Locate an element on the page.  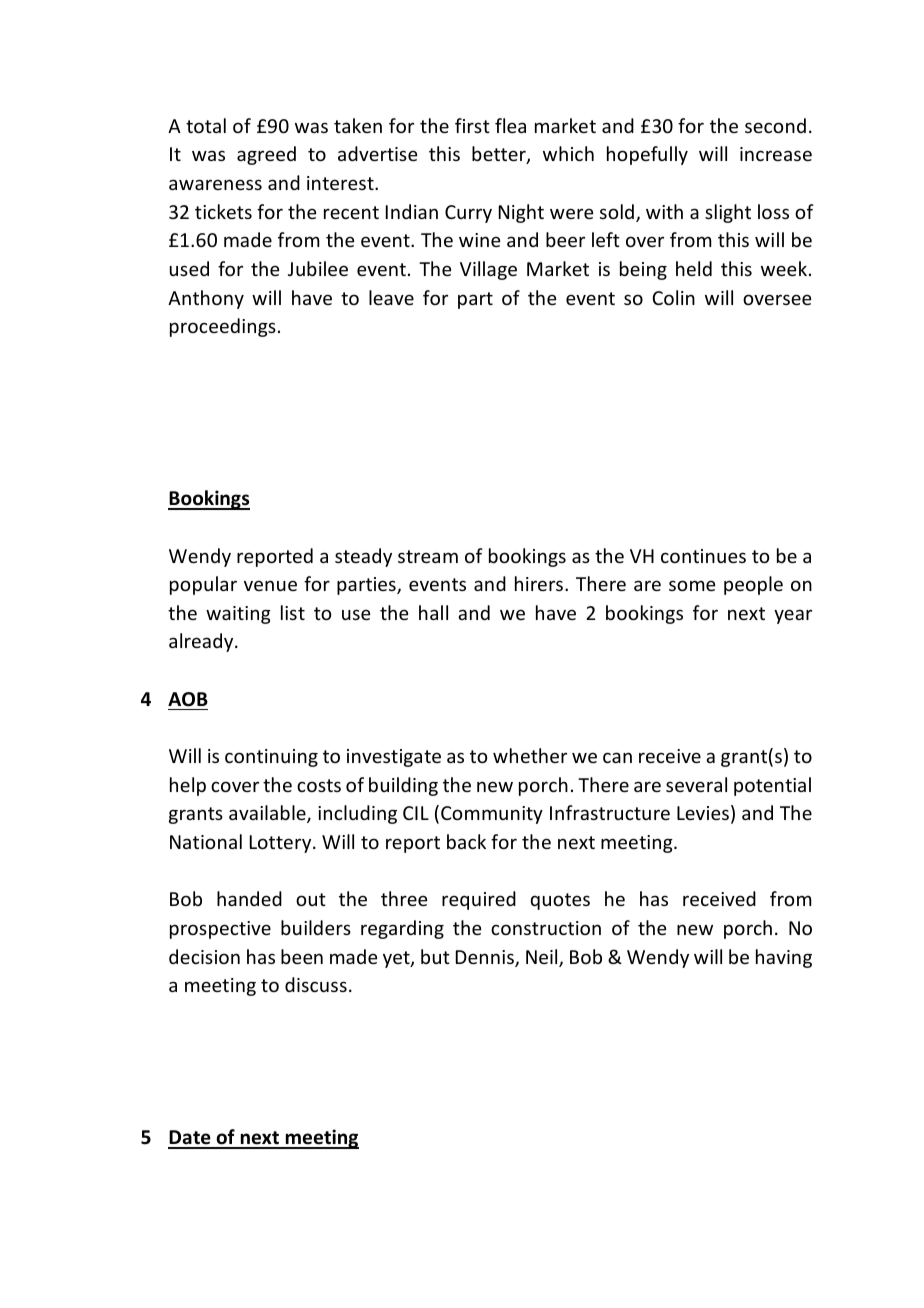
increase is located at coordinates (776, 154).
